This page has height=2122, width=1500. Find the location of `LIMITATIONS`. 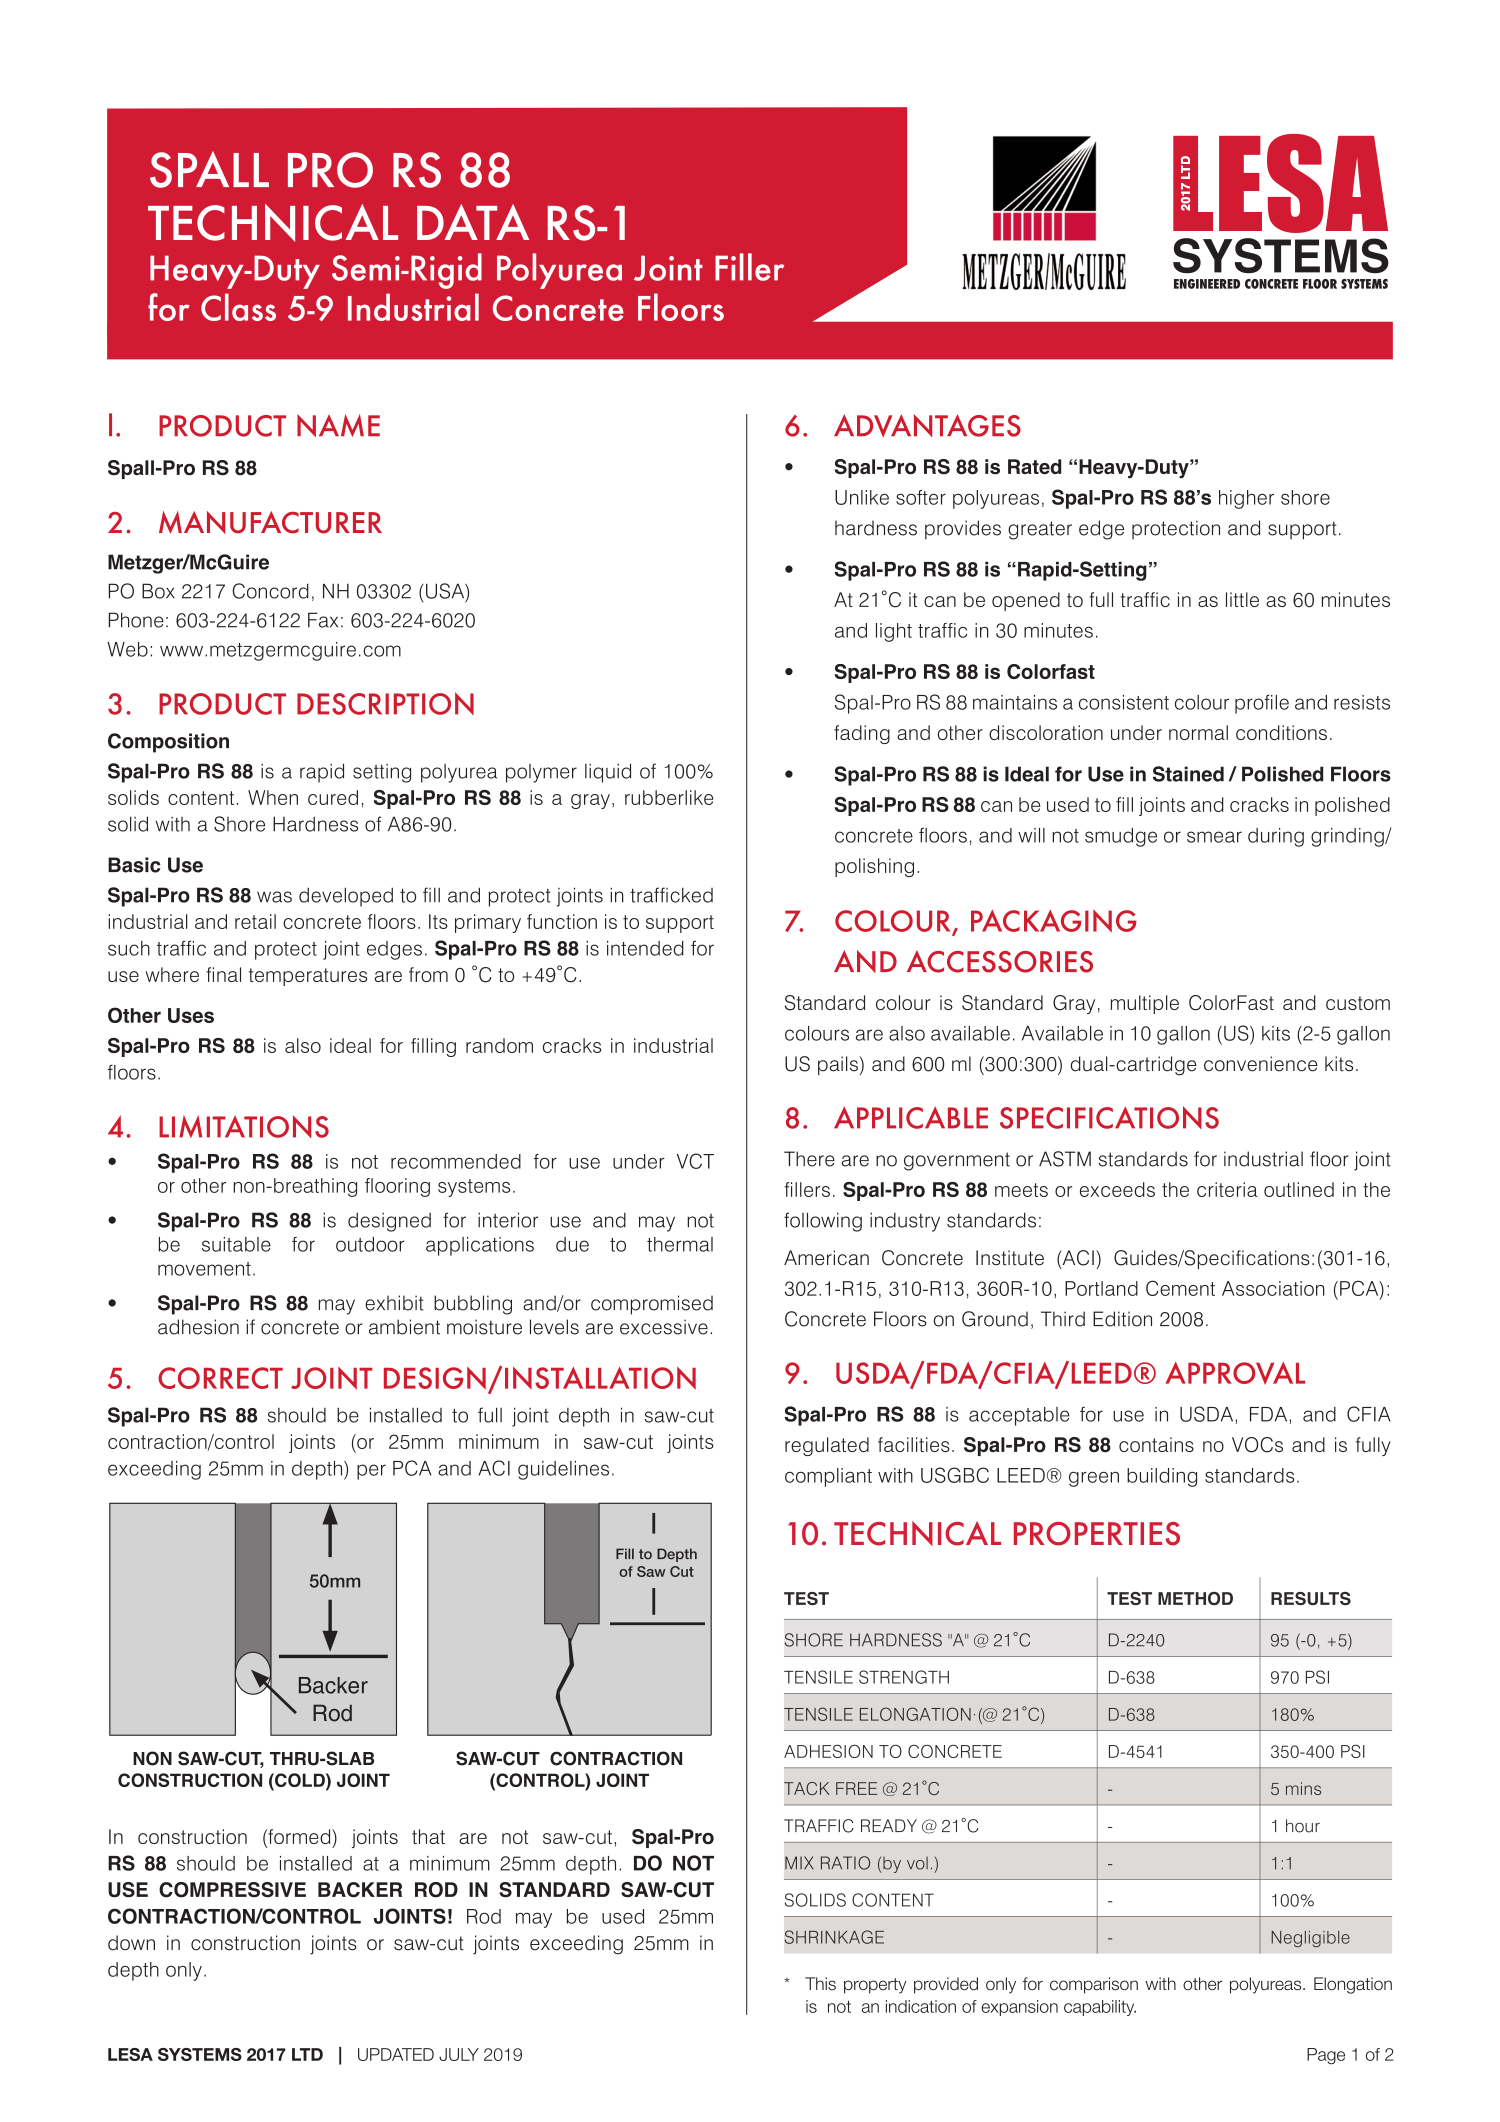

LIMITATIONS is located at coordinates (244, 1126).
